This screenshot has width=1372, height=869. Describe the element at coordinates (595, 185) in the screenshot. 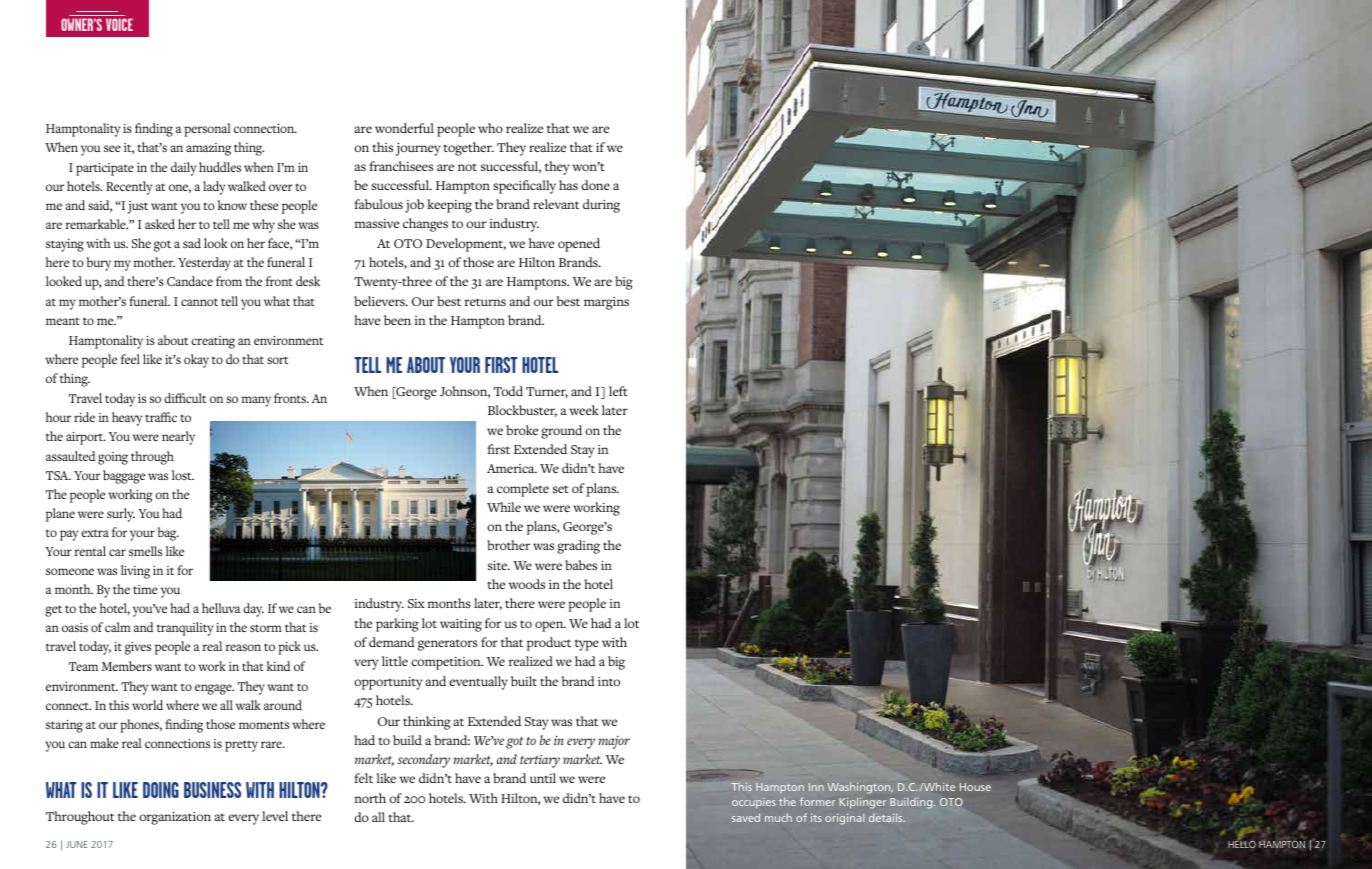

I see `done` at that location.
